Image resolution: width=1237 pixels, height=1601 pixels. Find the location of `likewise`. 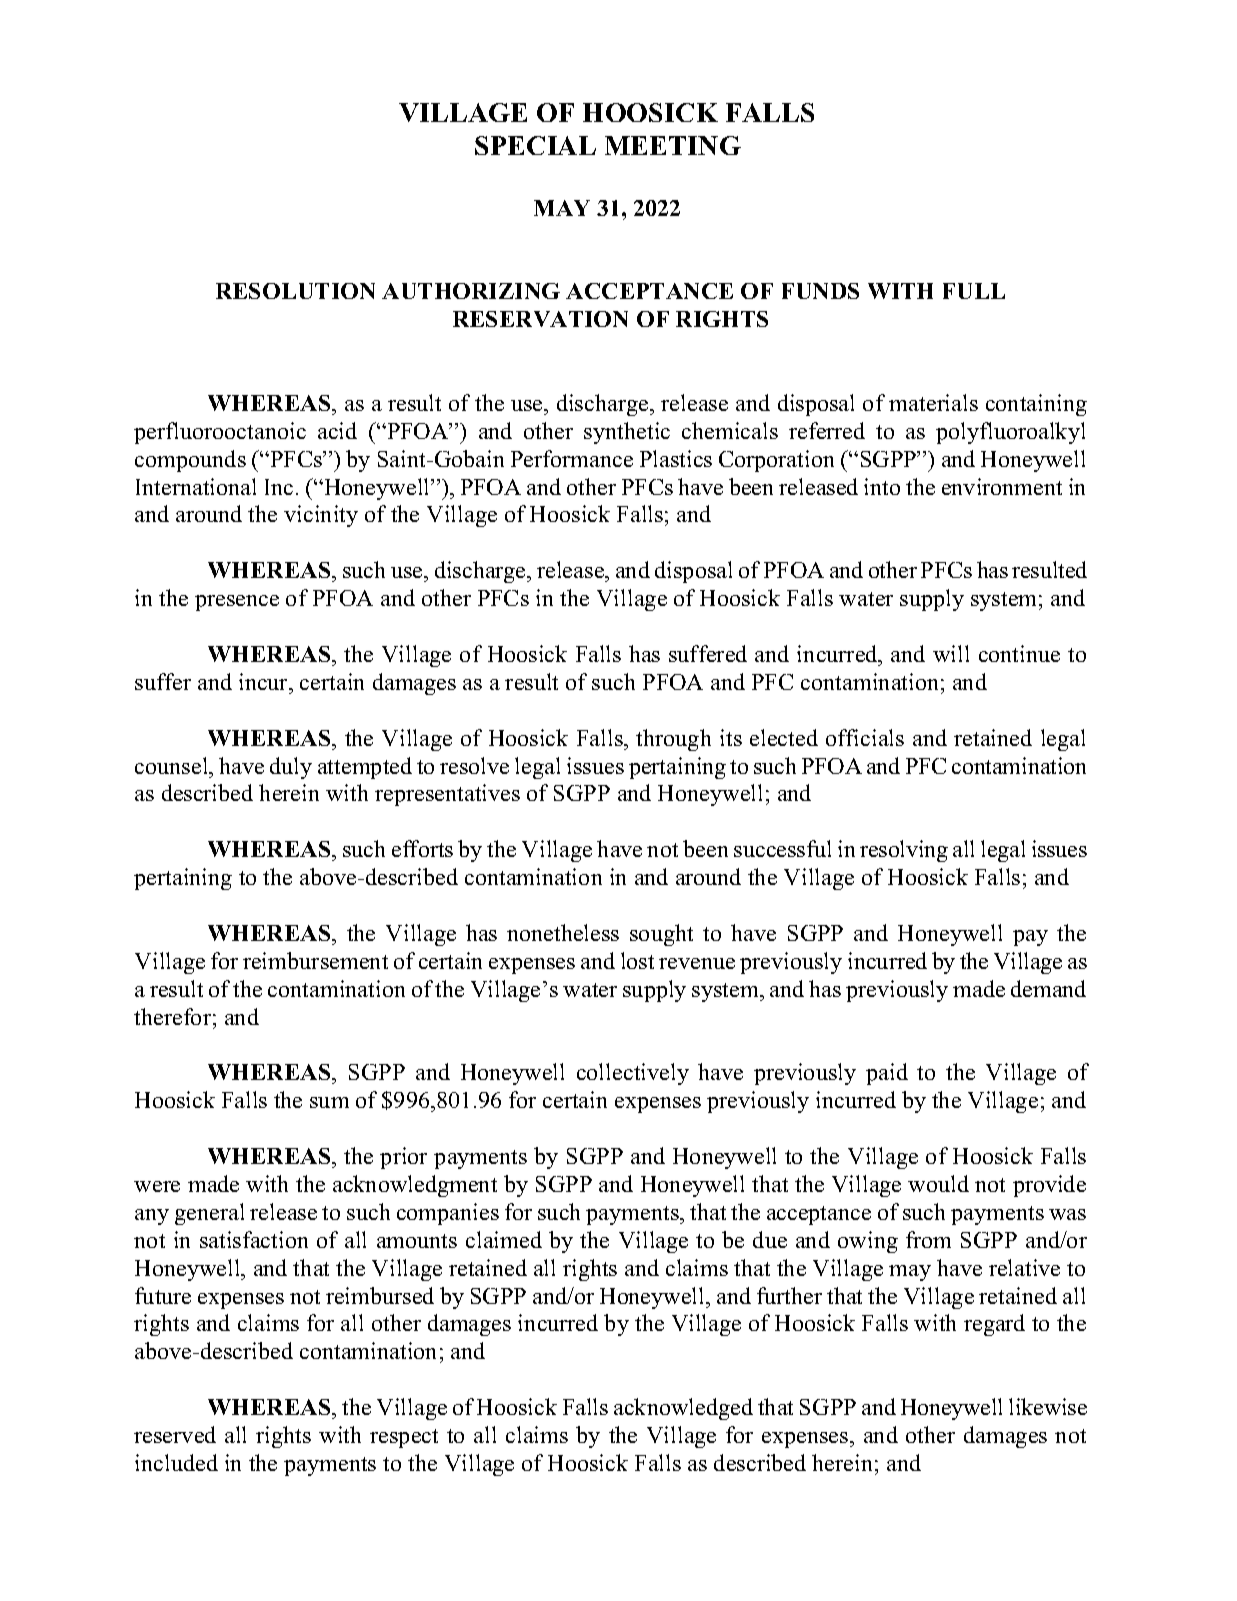

likewise is located at coordinates (1048, 1406).
